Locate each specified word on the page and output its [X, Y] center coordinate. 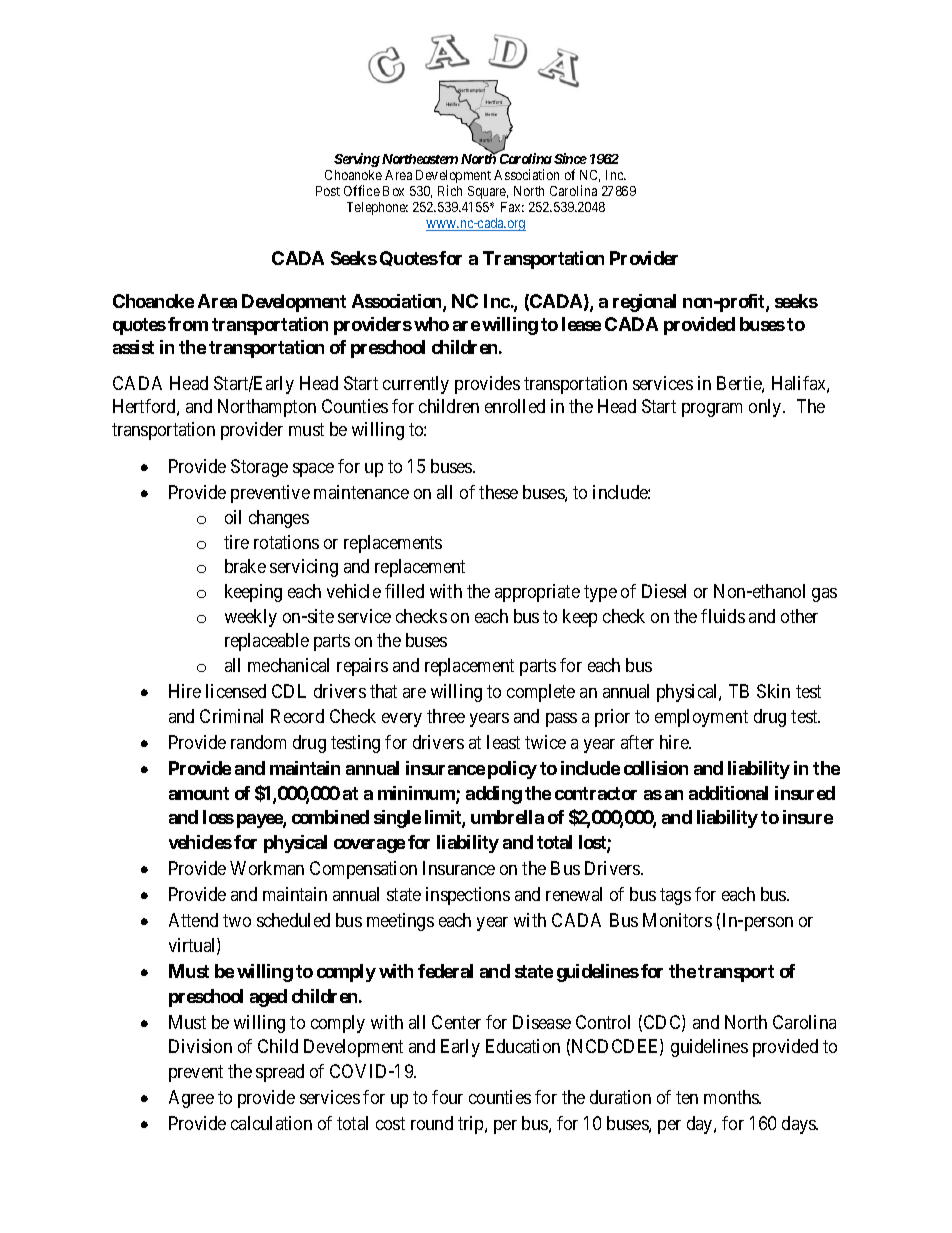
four [447, 1097]
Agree [191, 1099]
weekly [251, 618]
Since [570, 158]
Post [328, 191]
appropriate [537, 593]
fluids [723, 616]
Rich [450, 190]
